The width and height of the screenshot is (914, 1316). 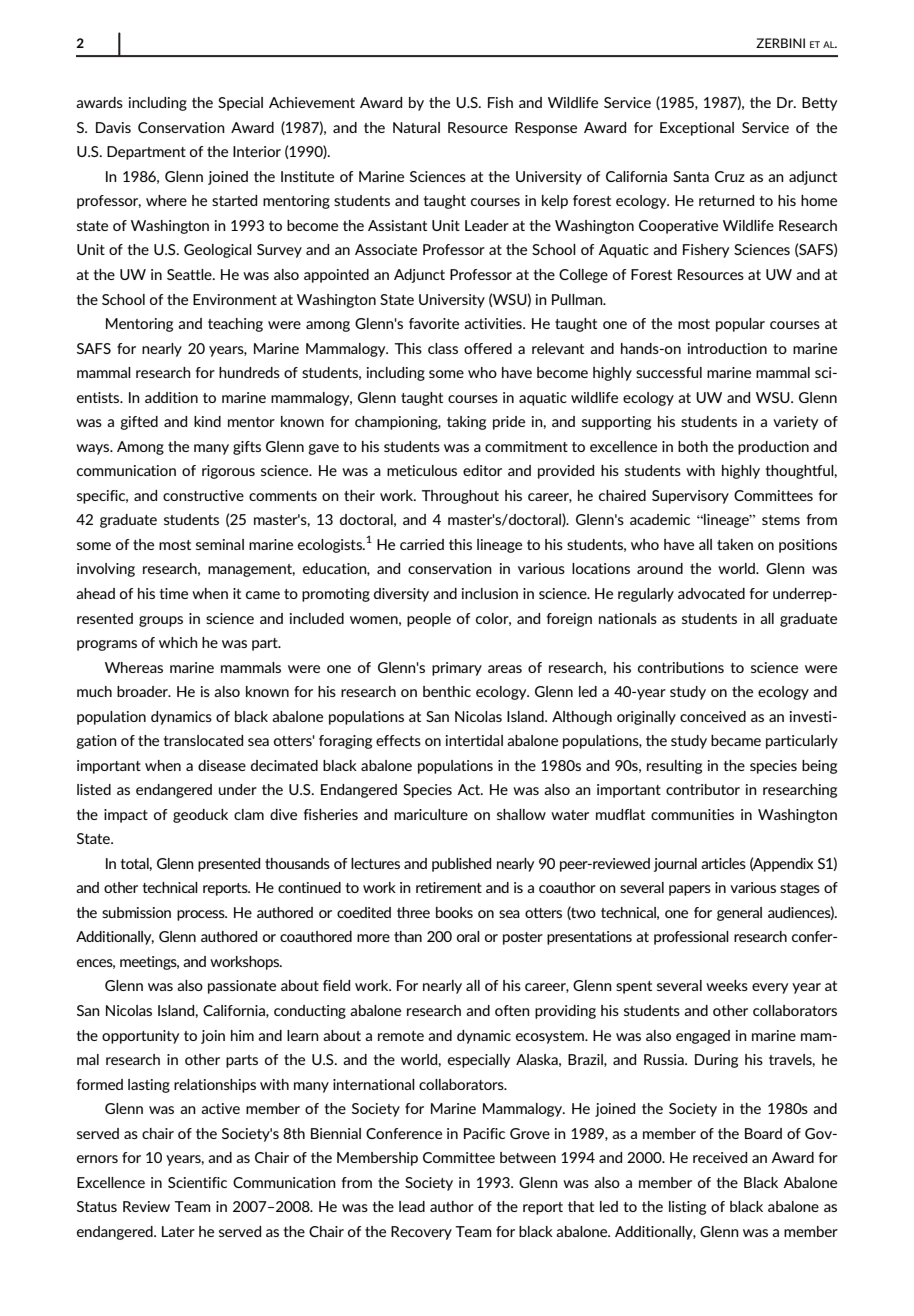 I want to click on Recovery, so click(x=421, y=1233).
